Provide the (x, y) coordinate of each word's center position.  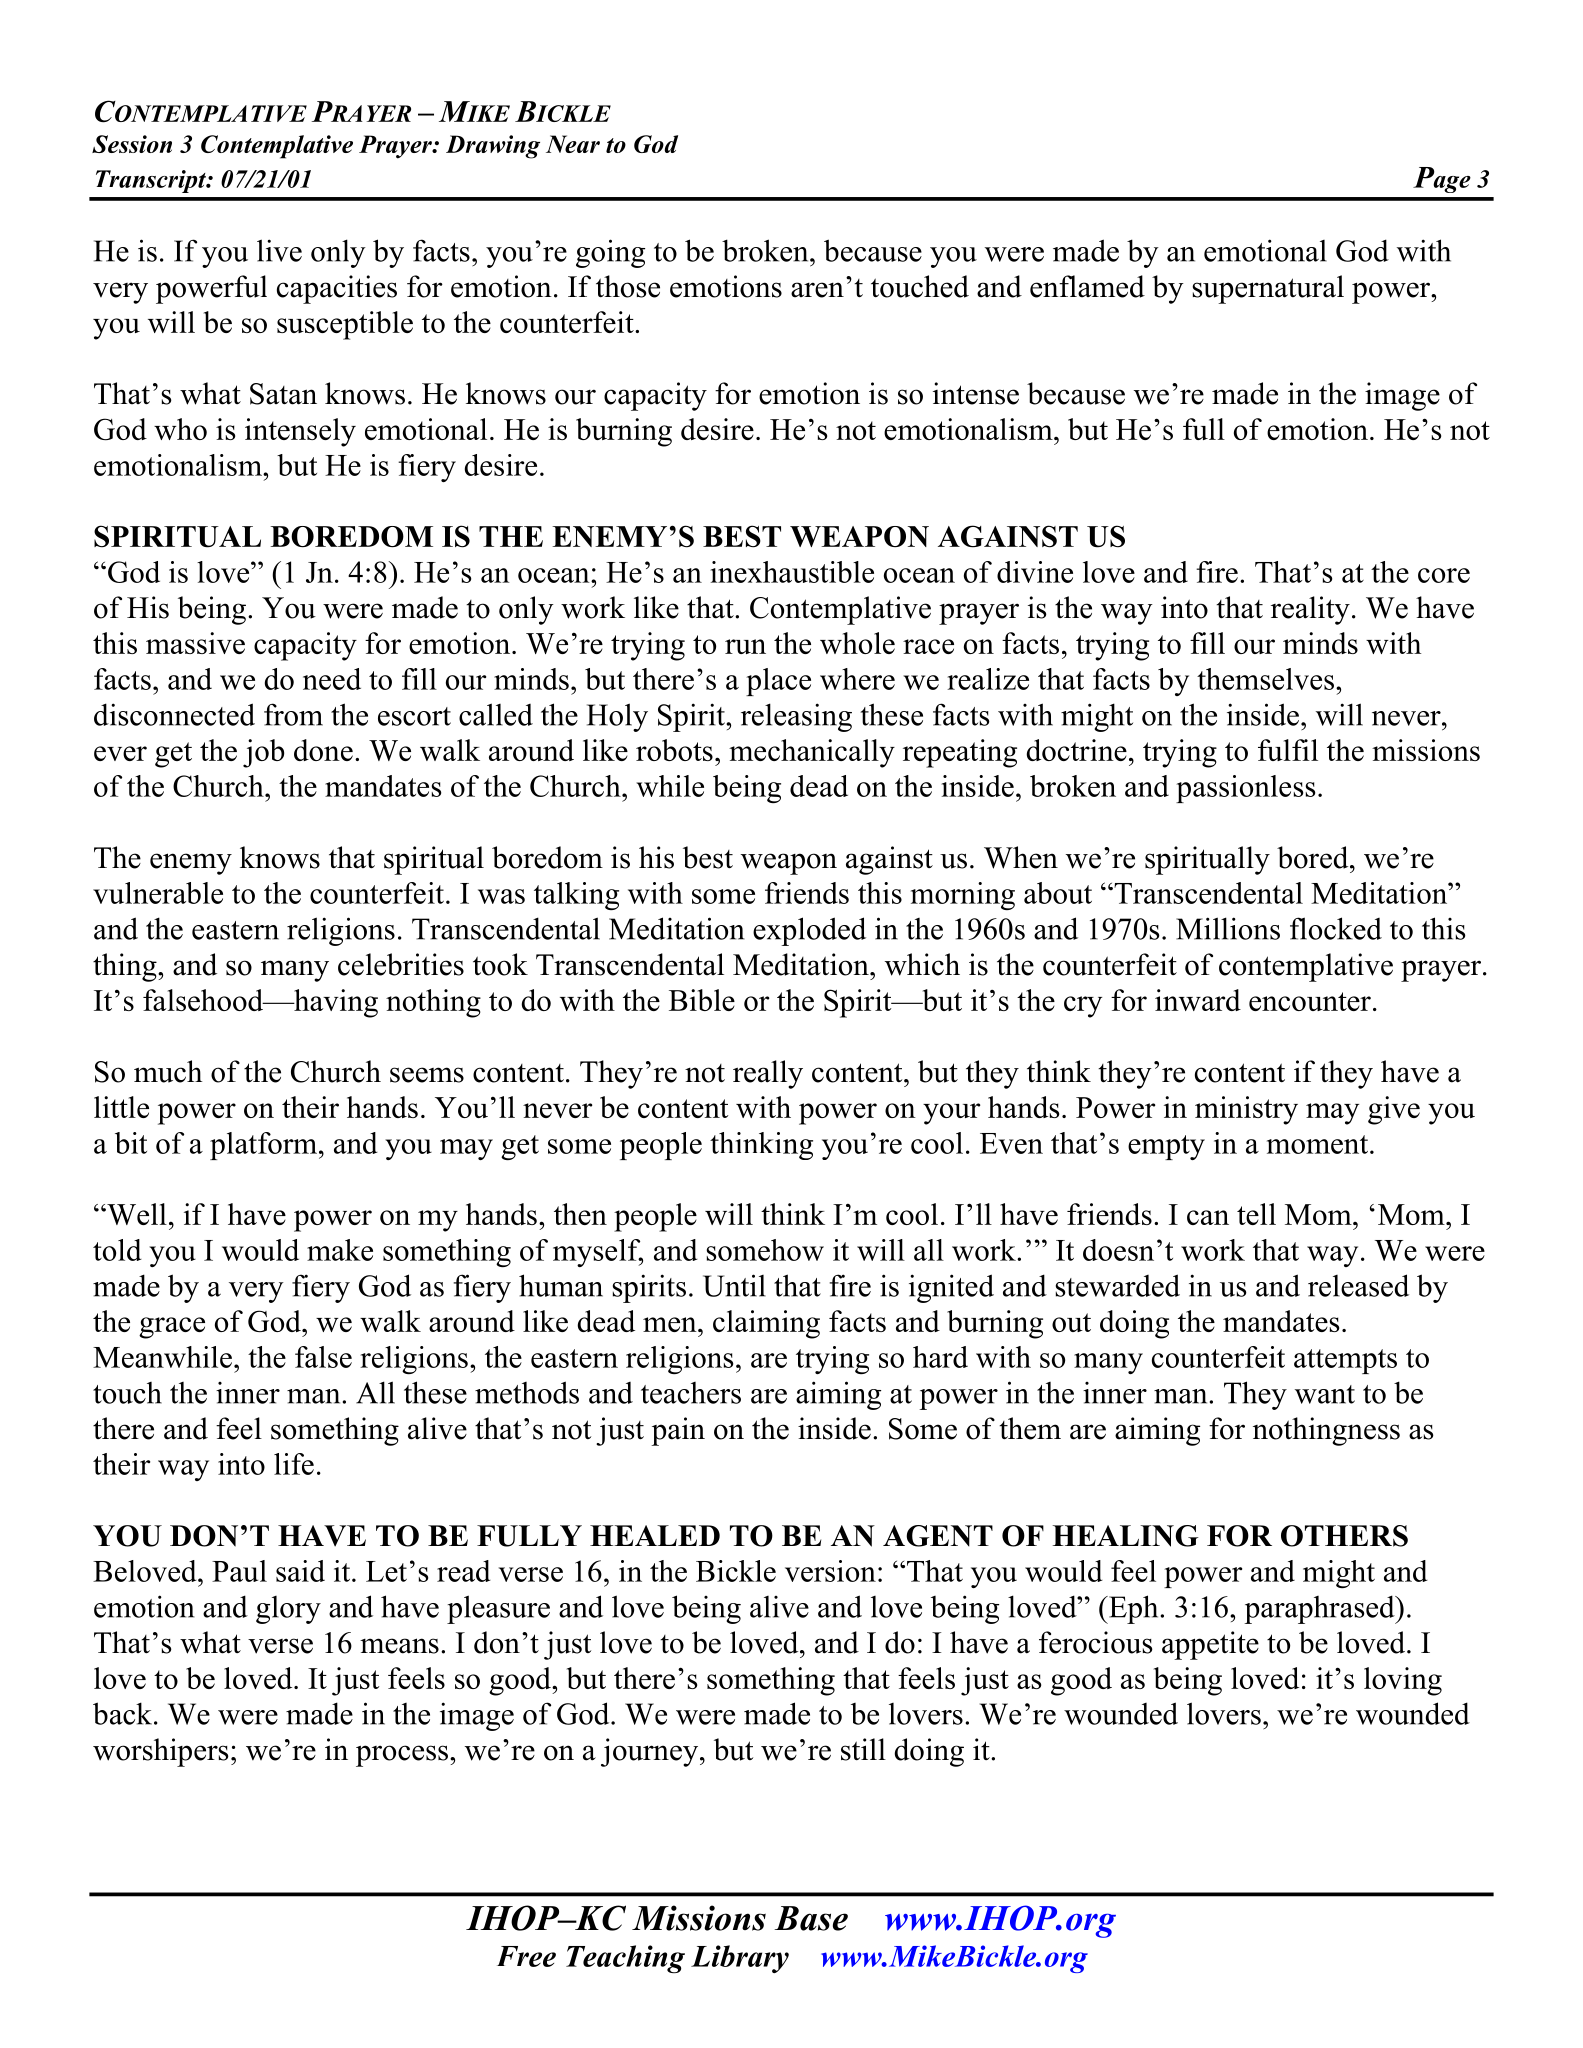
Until (734, 1285)
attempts (1345, 1361)
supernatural (1268, 289)
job (263, 753)
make (340, 1250)
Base (811, 1918)
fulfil (1288, 750)
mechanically (812, 753)
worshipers (161, 1752)
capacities (337, 289)
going (610, 253)
